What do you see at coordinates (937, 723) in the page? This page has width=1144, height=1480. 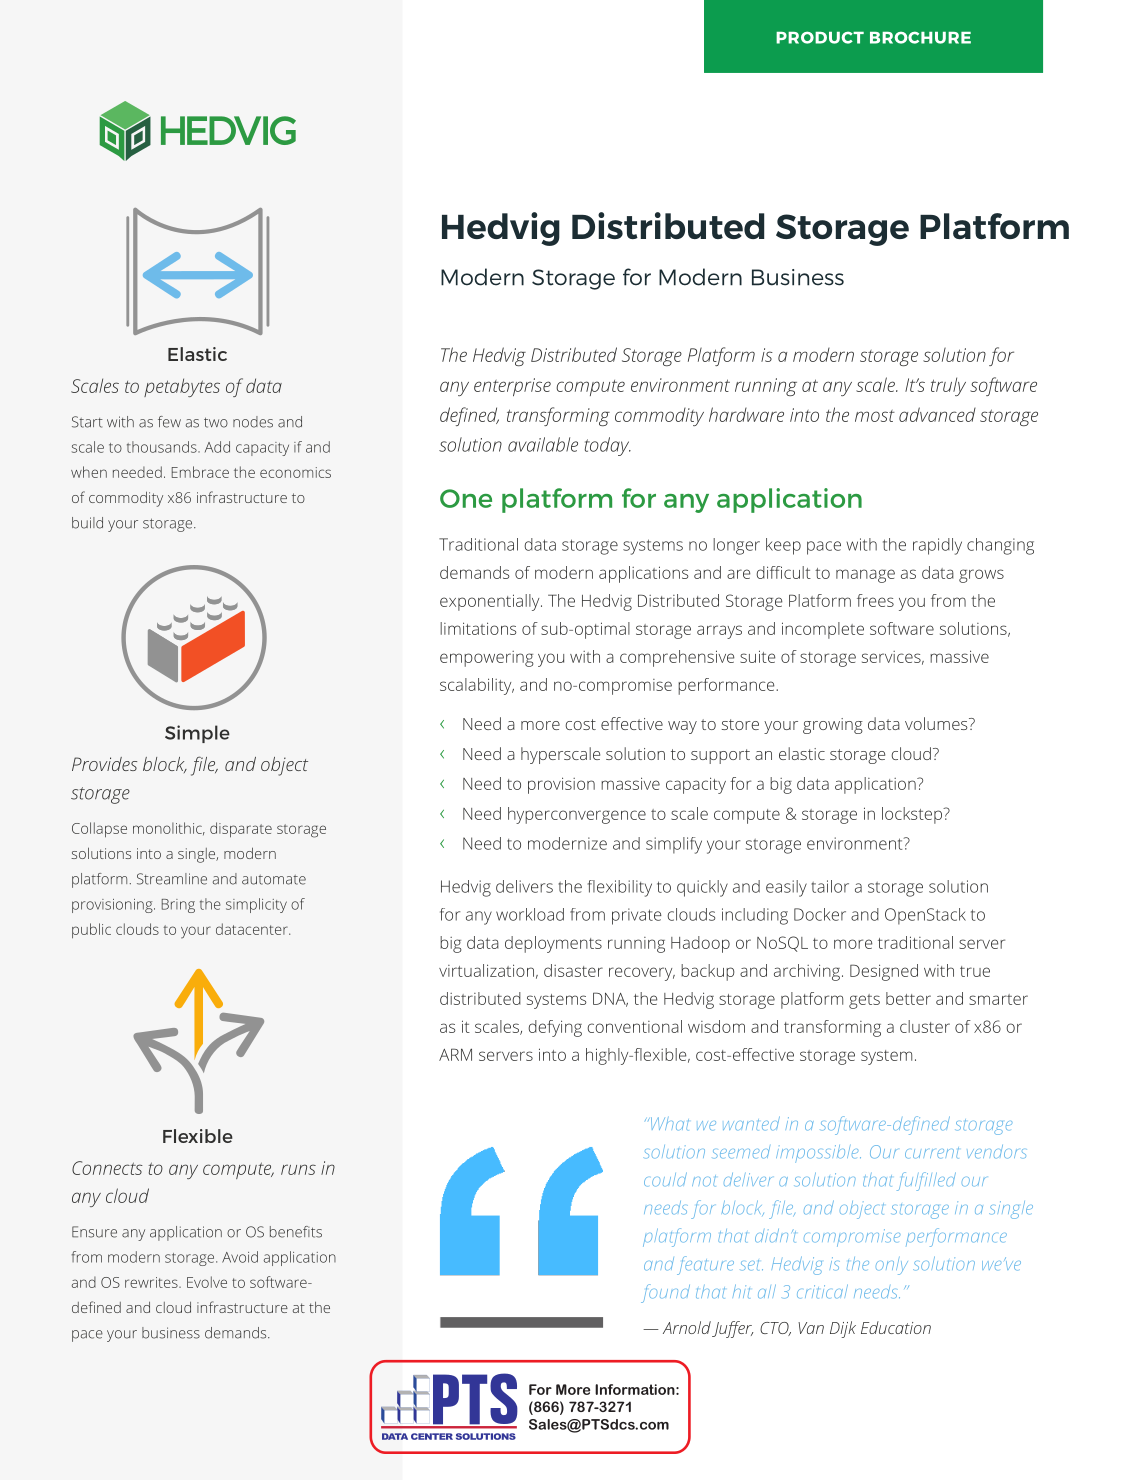 I see `volumes` at bounding box center [937, 723].
